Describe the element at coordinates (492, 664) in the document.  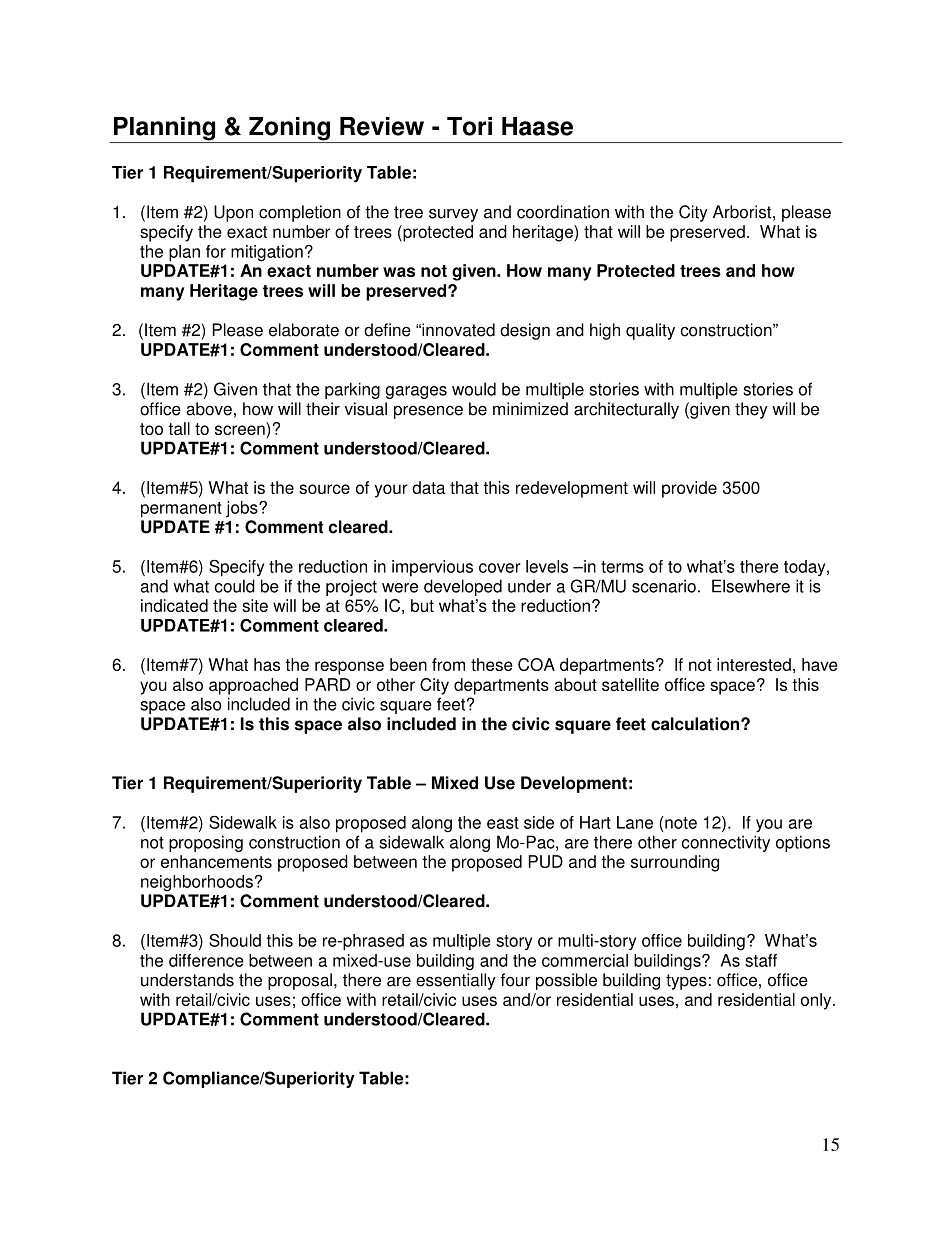
I see `these` at that location.
